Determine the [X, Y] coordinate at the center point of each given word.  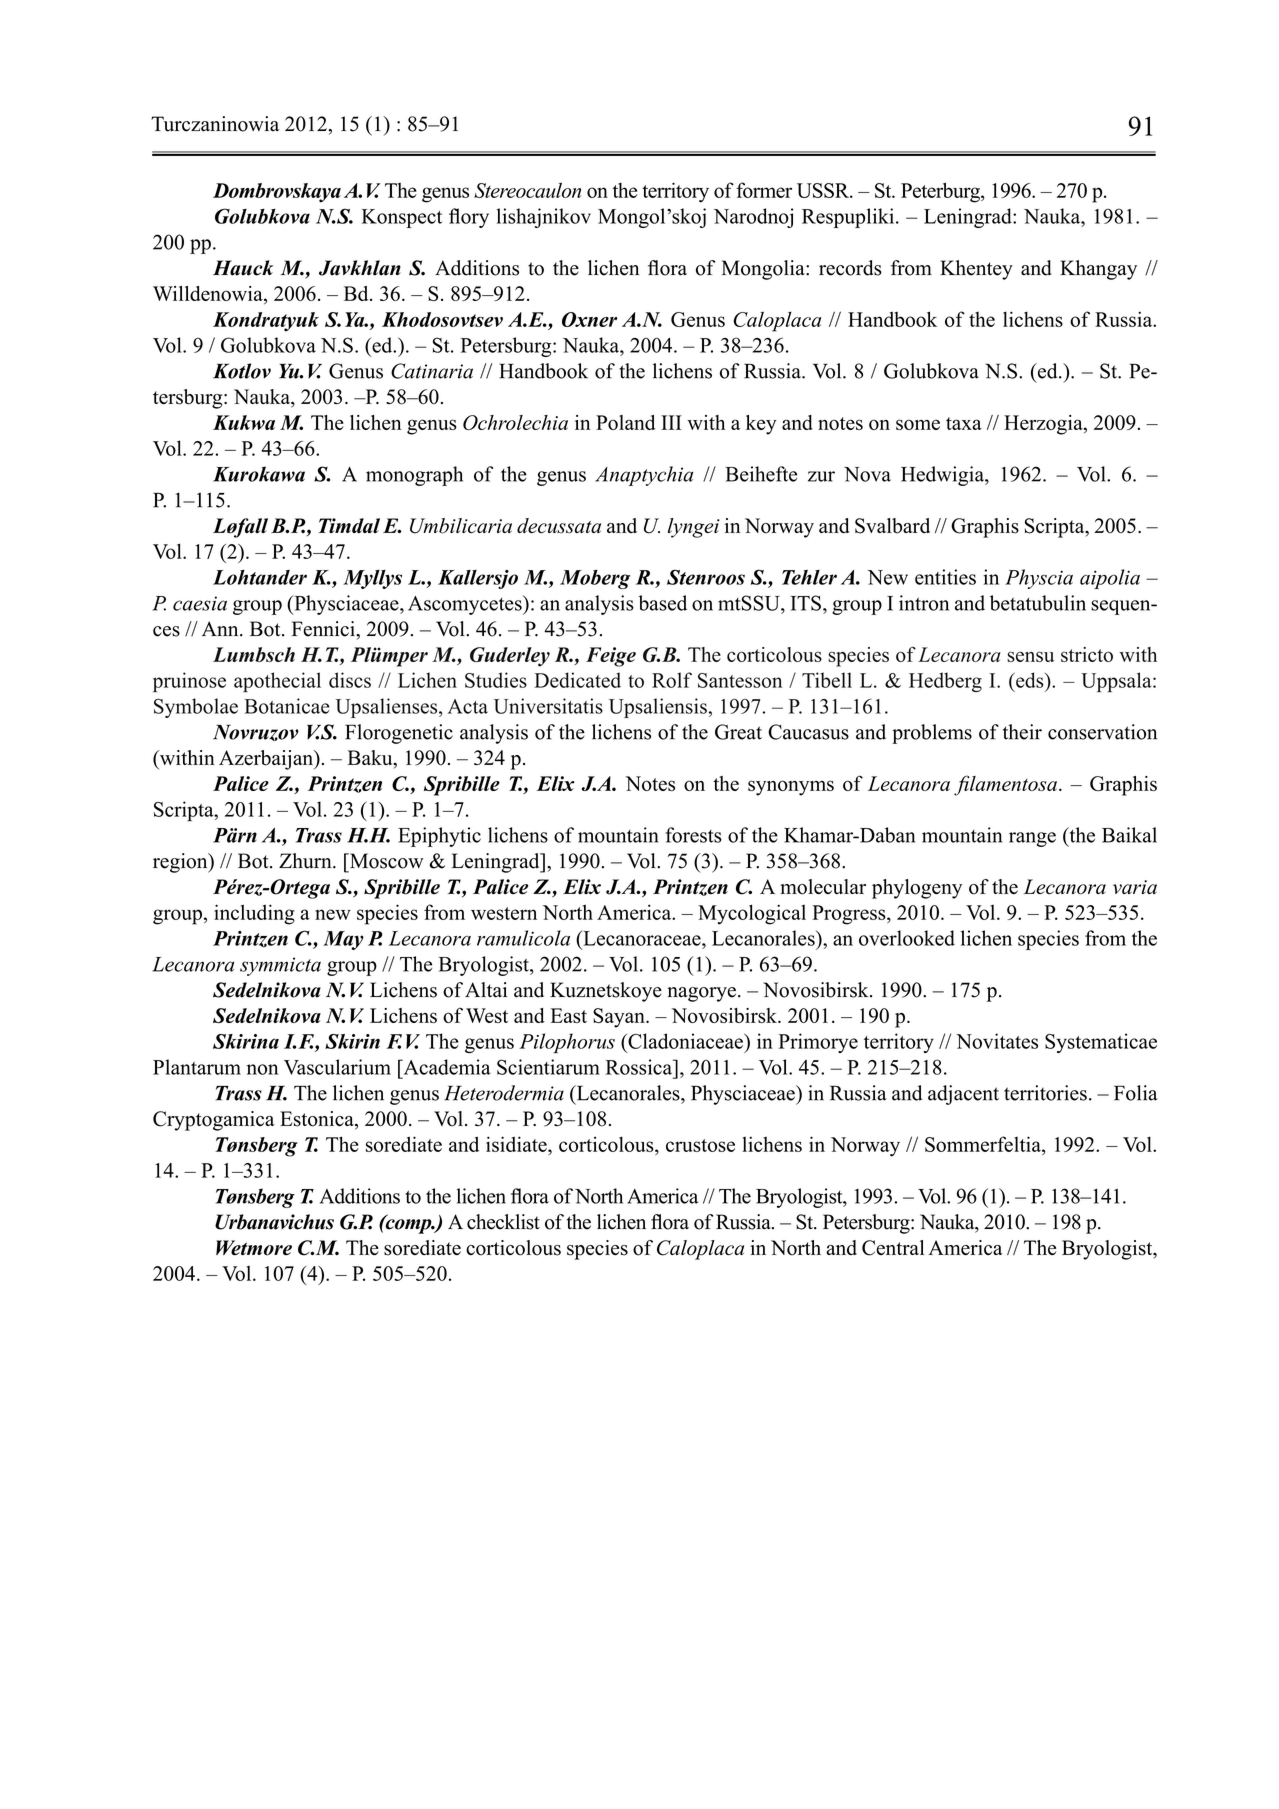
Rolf [672, 680]
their [1022, 732]
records [850, 268]
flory [469, 218]
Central [893, 1248]
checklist [503, 1222]
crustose [700, 1145]
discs [350, 680]
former [764, 190]
